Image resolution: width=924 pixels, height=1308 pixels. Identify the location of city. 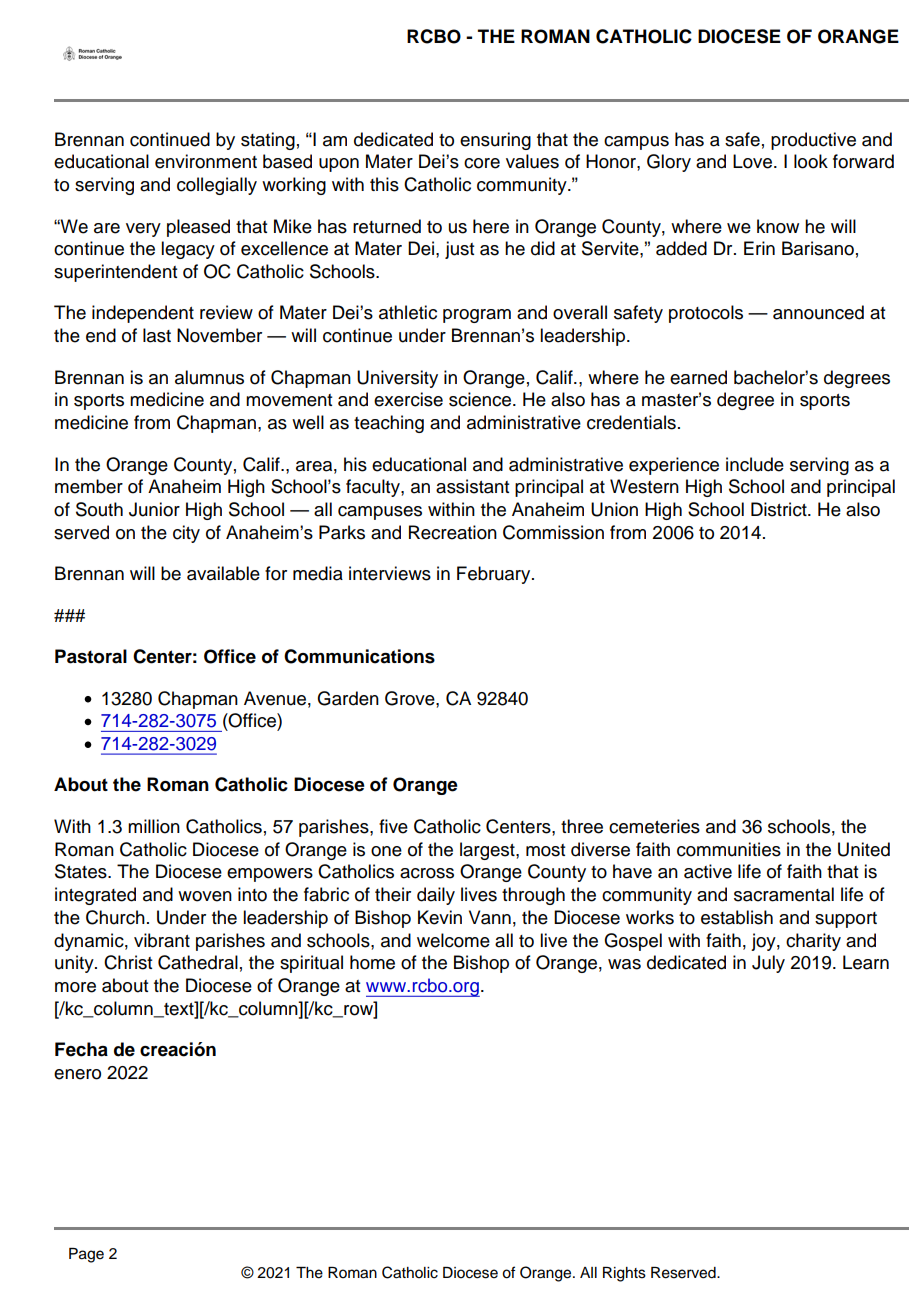
(186, 534).
